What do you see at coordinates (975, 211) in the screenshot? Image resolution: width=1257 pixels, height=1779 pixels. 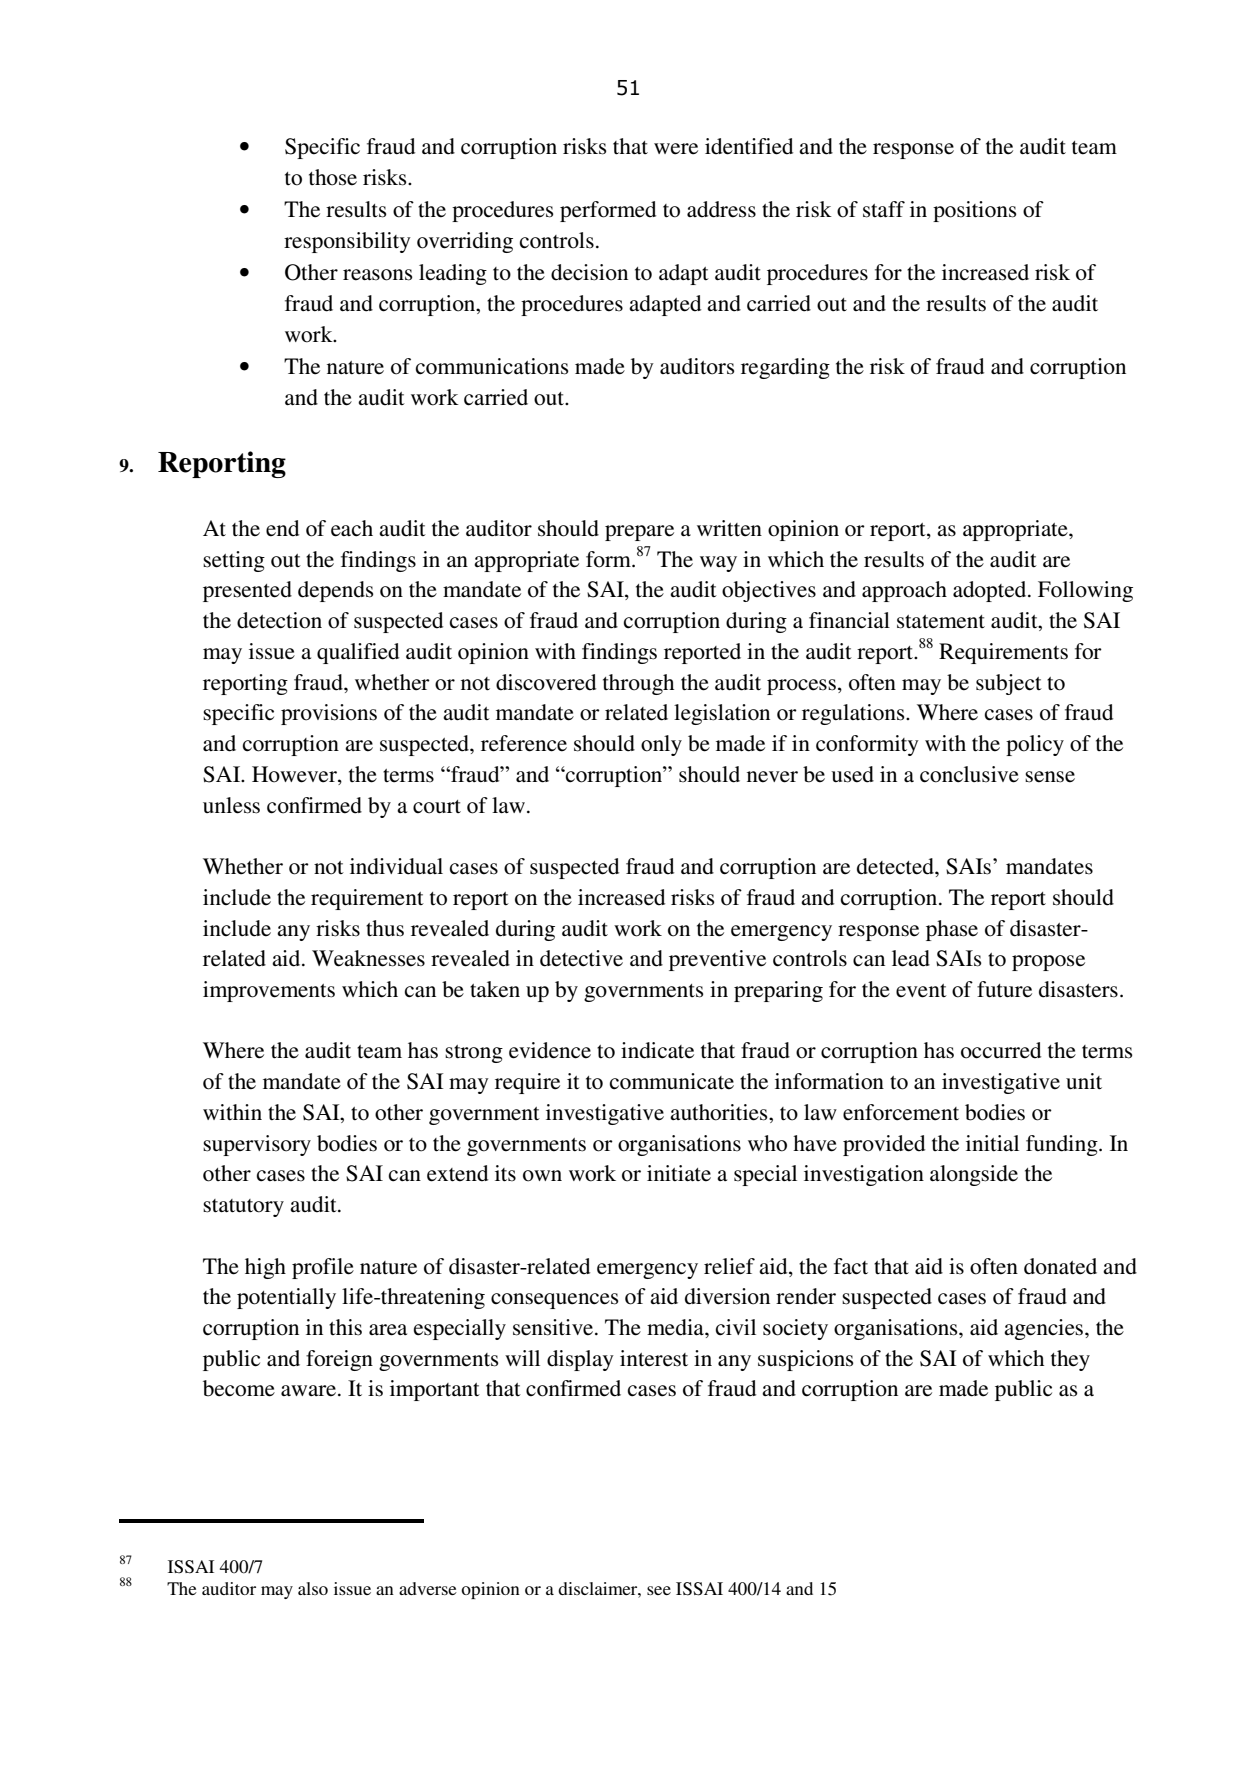 I see `positions` at bounding box center [975, 211].
